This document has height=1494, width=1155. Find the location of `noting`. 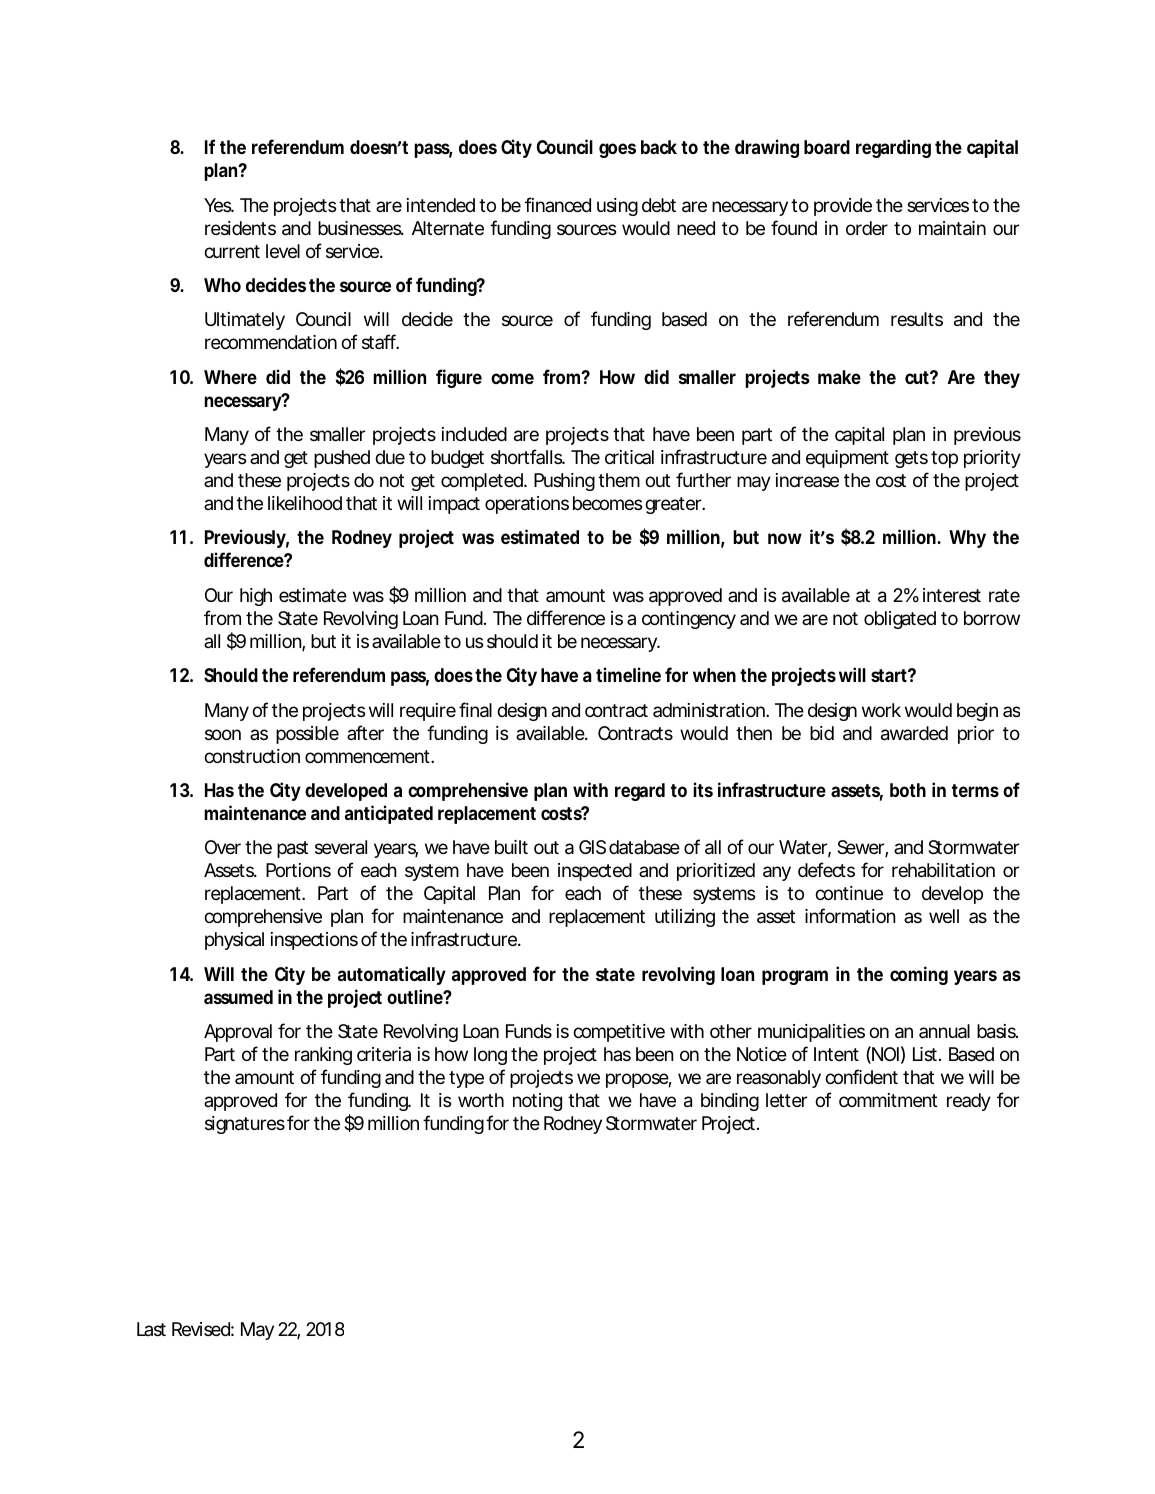

noting is located at coordinates (537, 1102).
